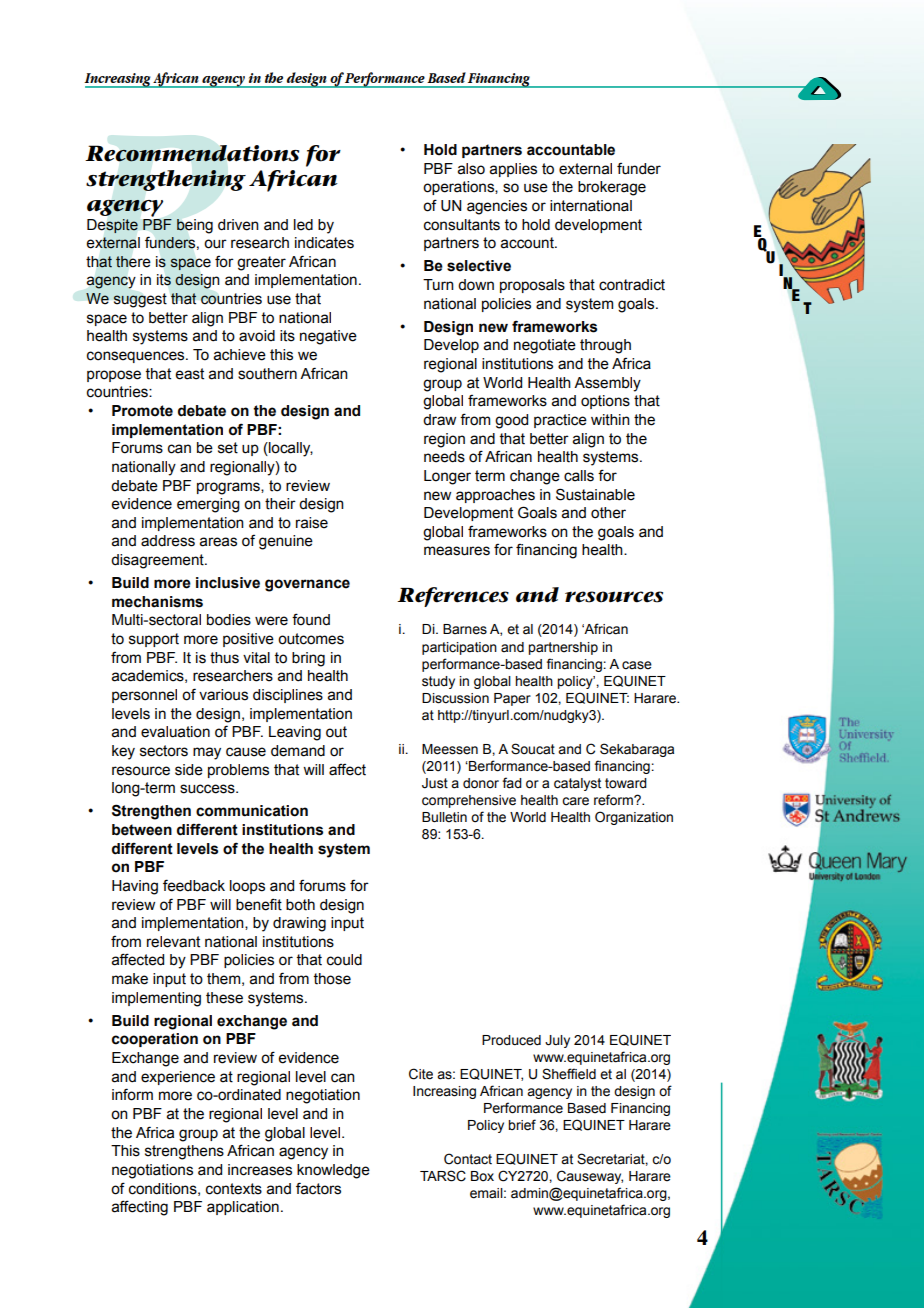 The image size is (924, 1308). What do you see at coordinates (234, 1189) in the screenshot?
I see `contexts` at bounding box center [234, 1189].
